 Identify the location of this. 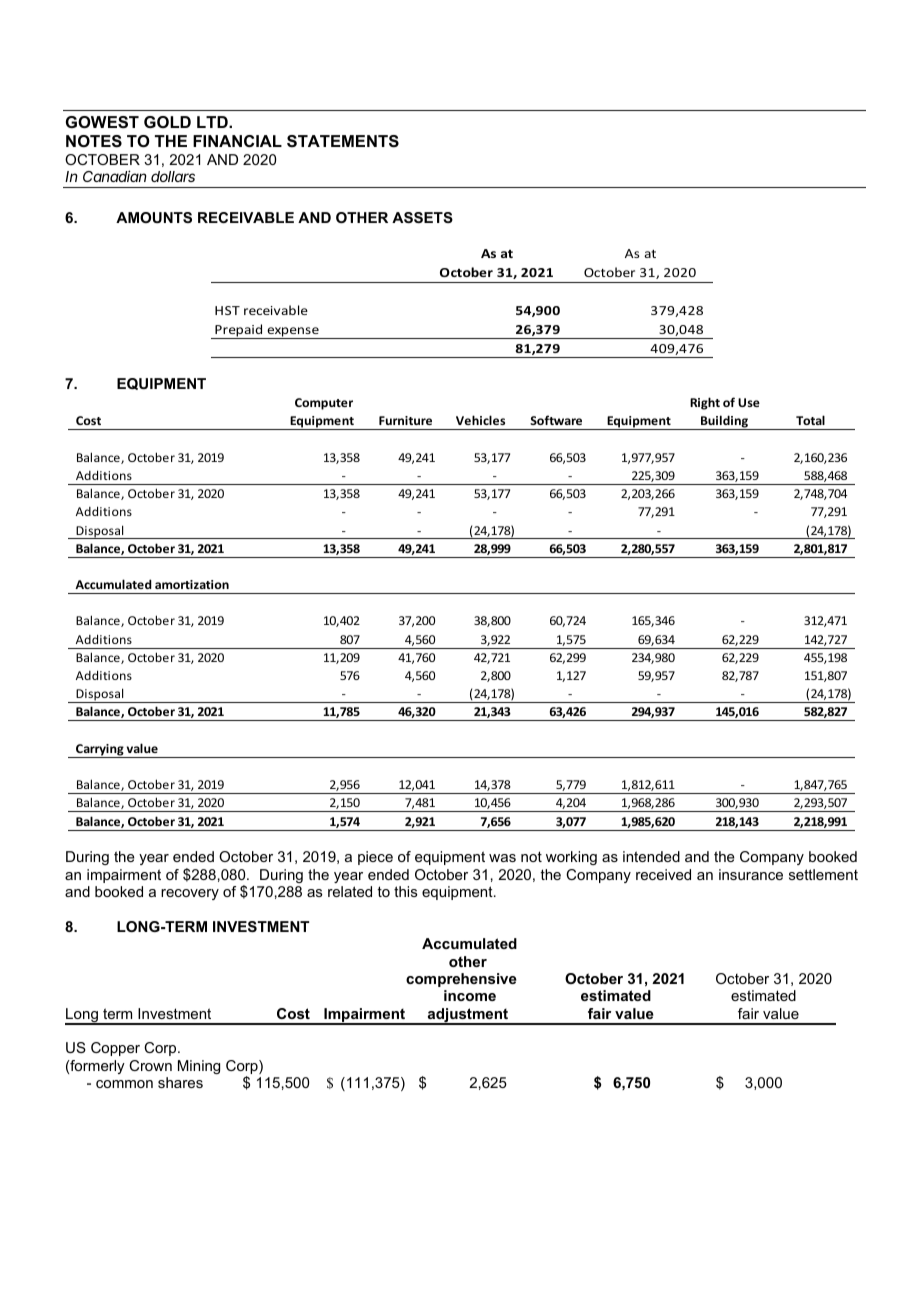
(406, 891).
